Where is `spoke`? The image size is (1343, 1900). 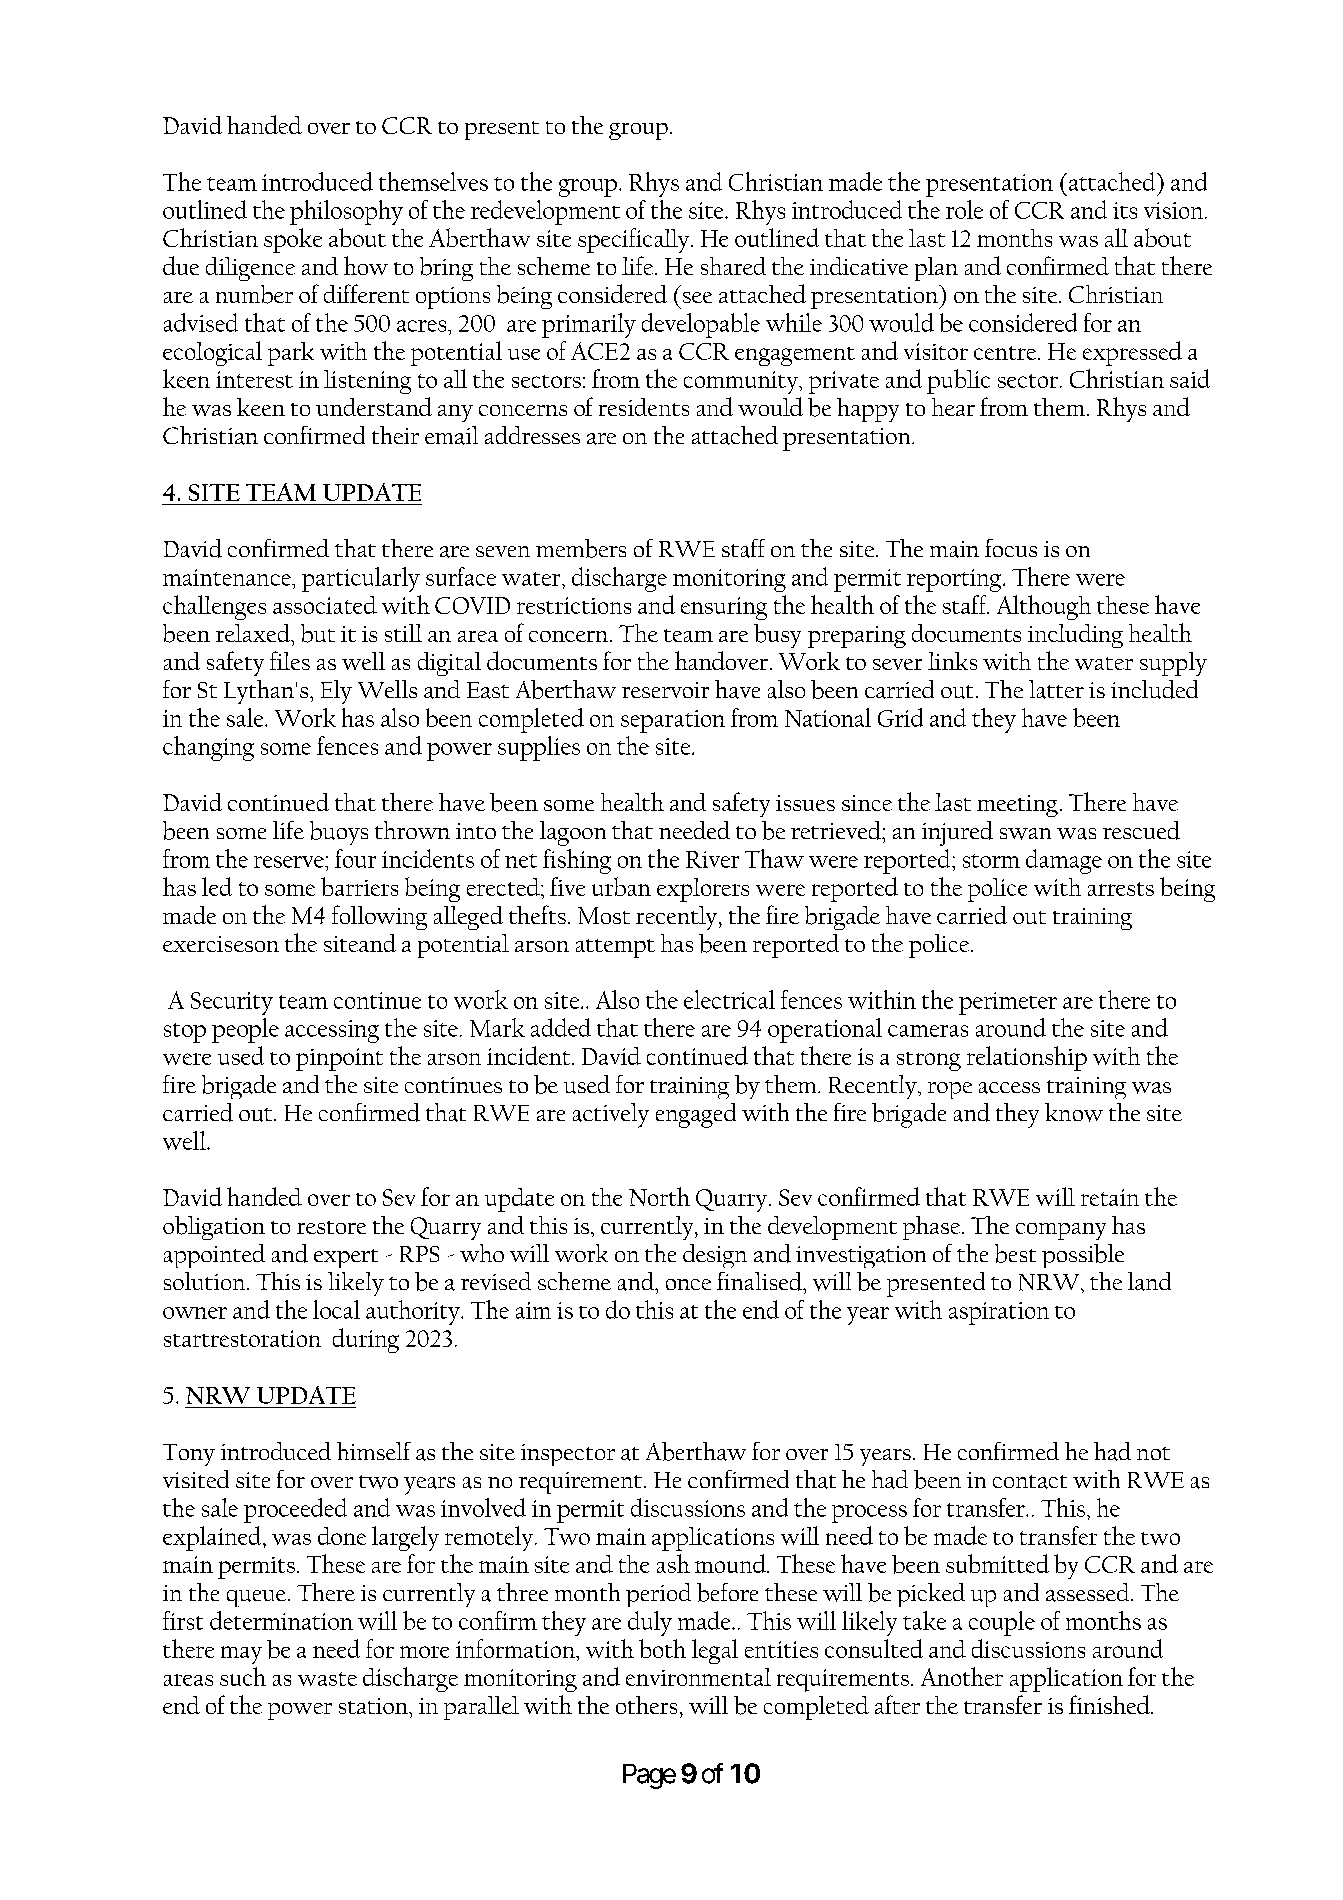 spoke is located at coordinates (293, 240).
